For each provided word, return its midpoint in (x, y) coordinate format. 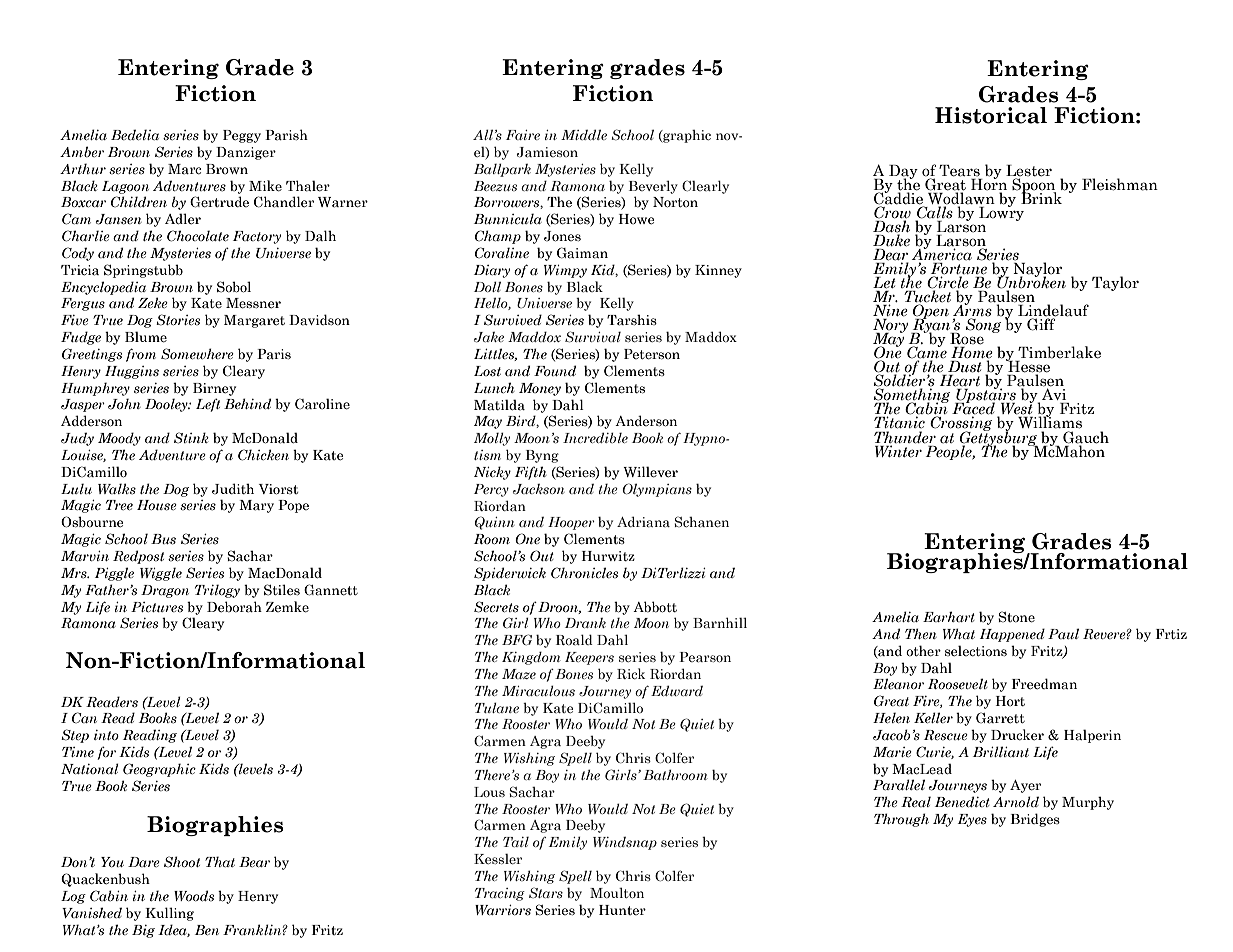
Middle (584, 134)
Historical (991, 115)
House (157, 505)
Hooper (571, 523)
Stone (1016, 617)
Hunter (622, 910)
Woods (194, 896)
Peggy (242, 136)
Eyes (972, 820)
